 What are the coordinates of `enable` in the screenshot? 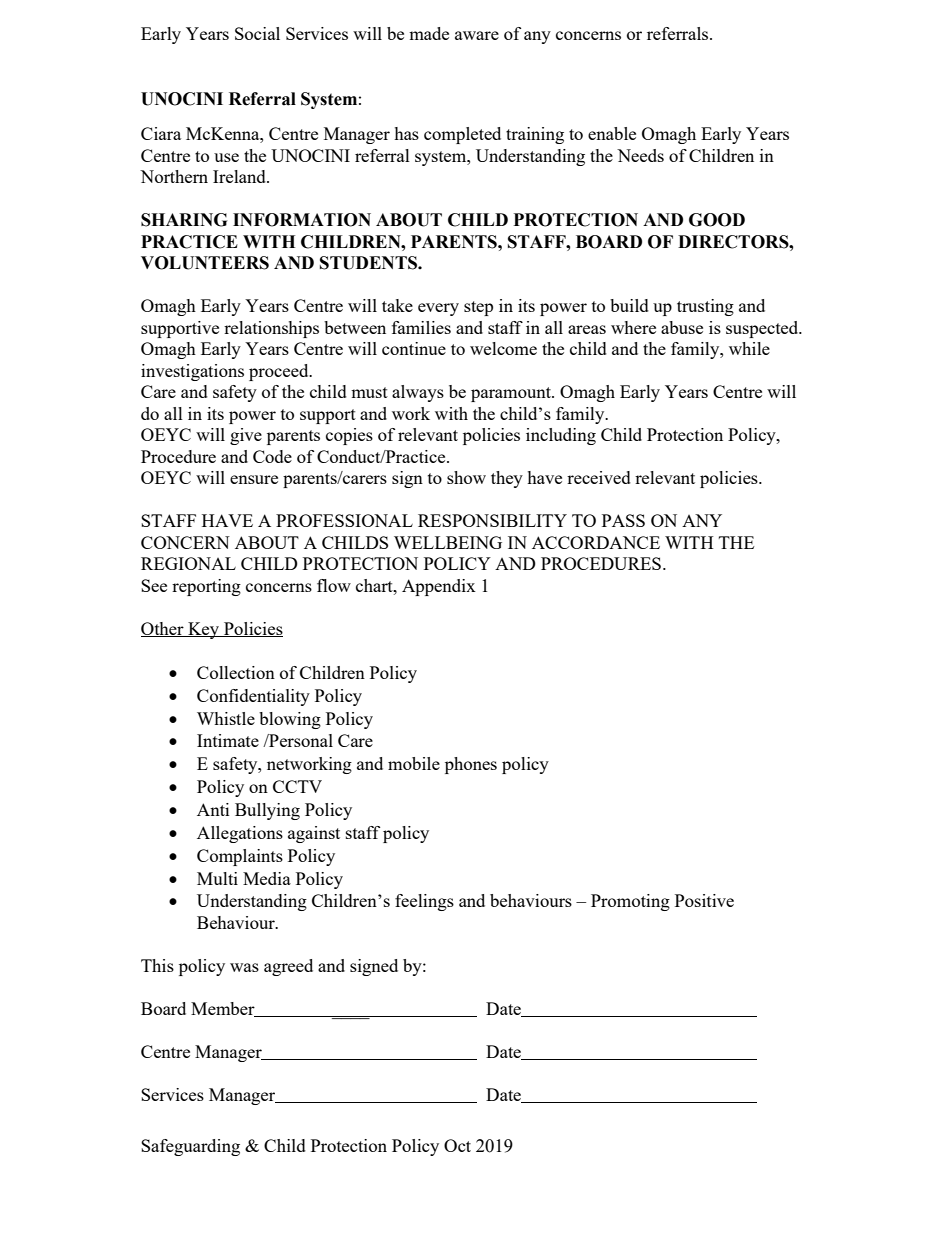 It's located at (612, 133).
